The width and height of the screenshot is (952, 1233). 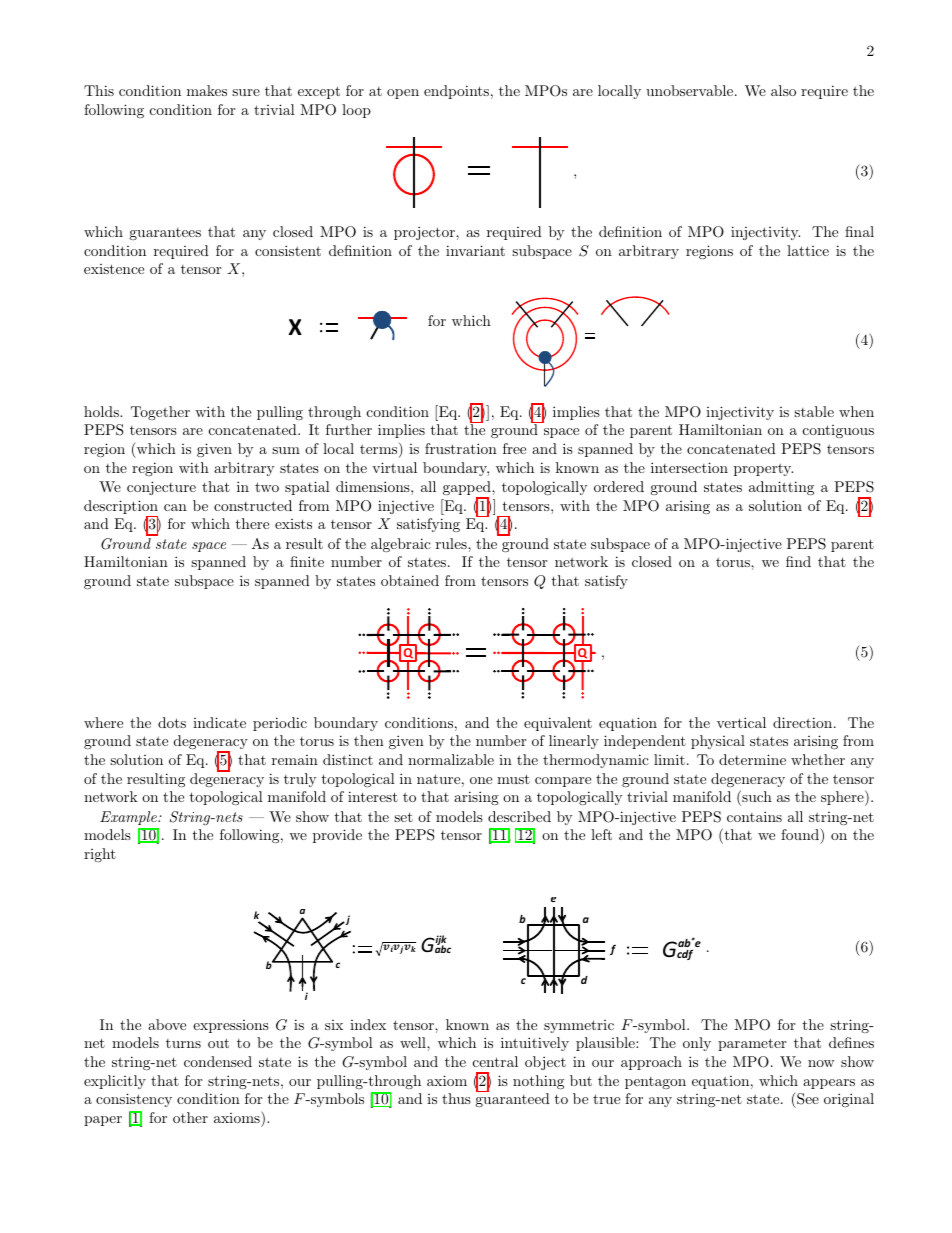 I want to click on endpoints, so click(x=456, y=92).
